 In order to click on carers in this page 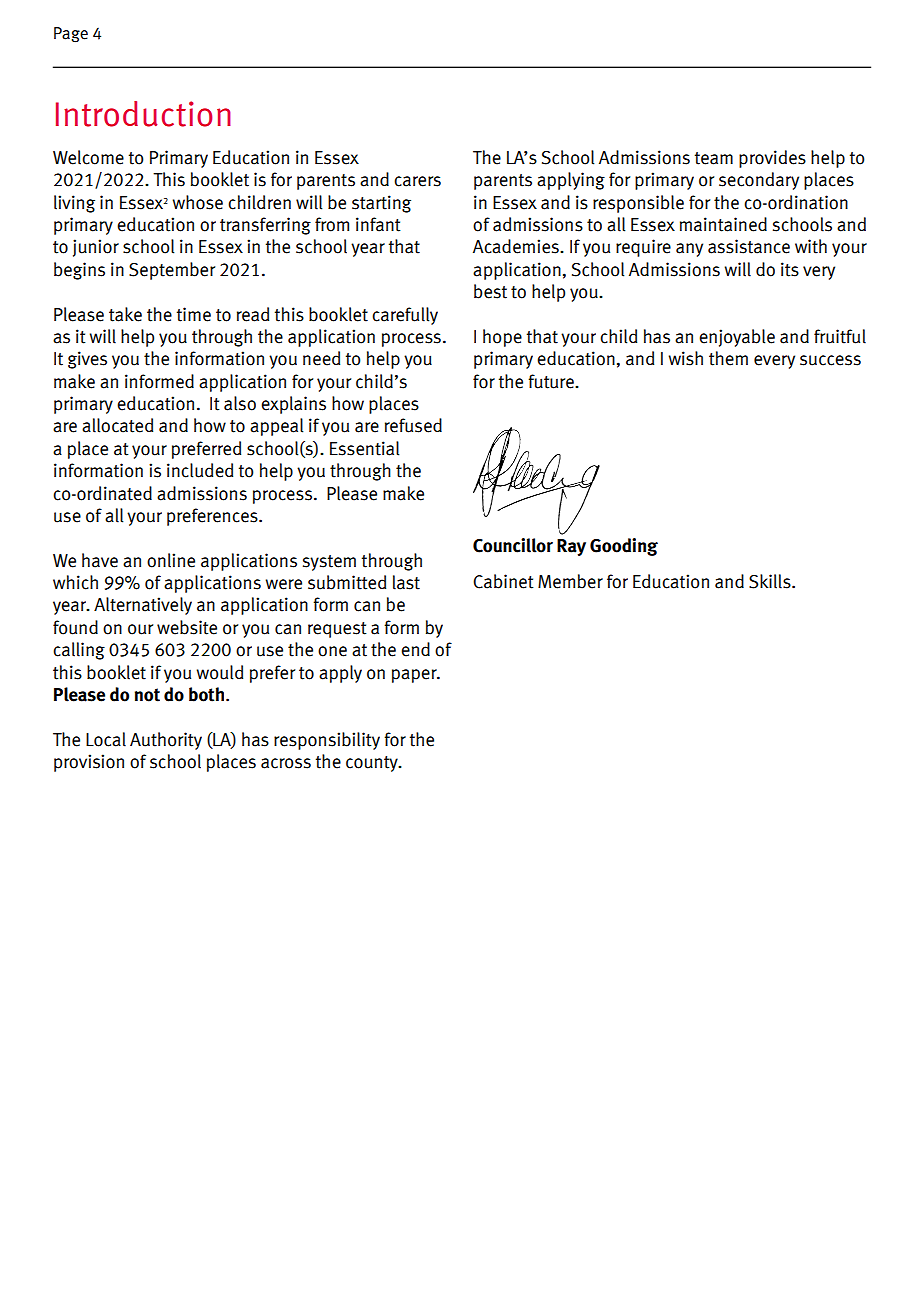, I will do `click(417, 181)`.
